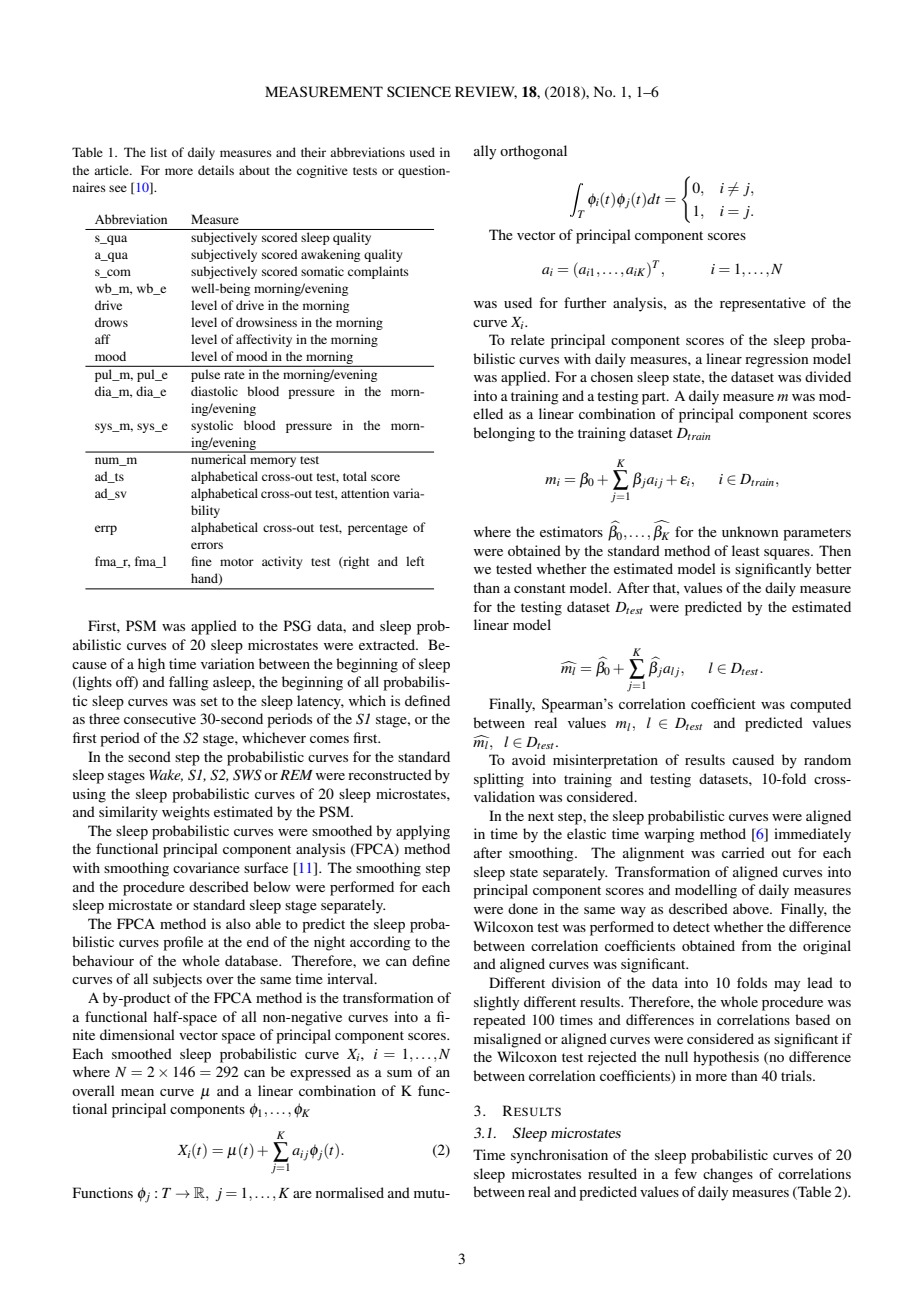 The image size is (924, 1308). Describe the element at coordinates (504, 434) in the image. I see `belonging` at that location.
